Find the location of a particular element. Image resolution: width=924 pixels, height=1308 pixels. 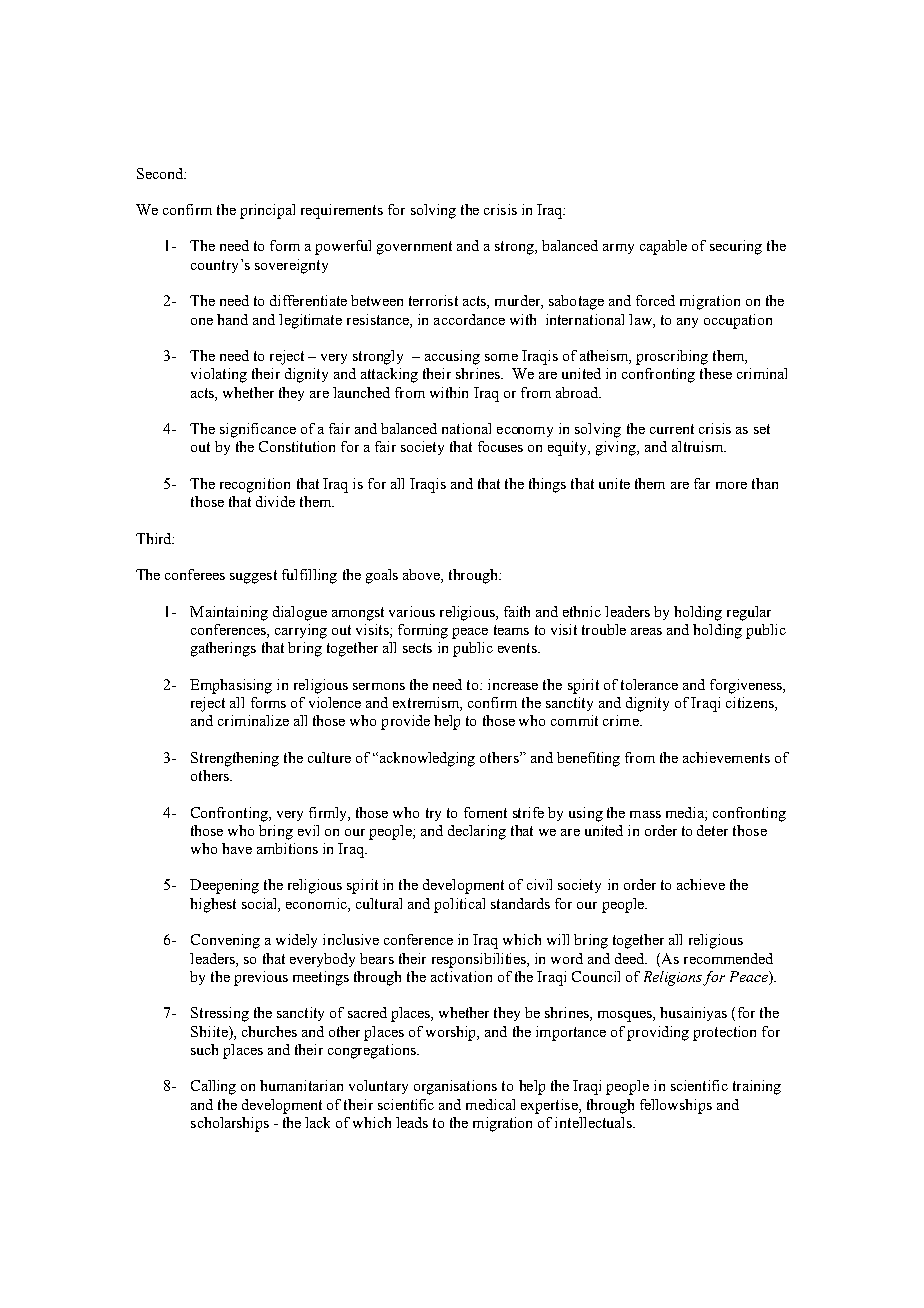

areas is located at coordinates (646, 631).
